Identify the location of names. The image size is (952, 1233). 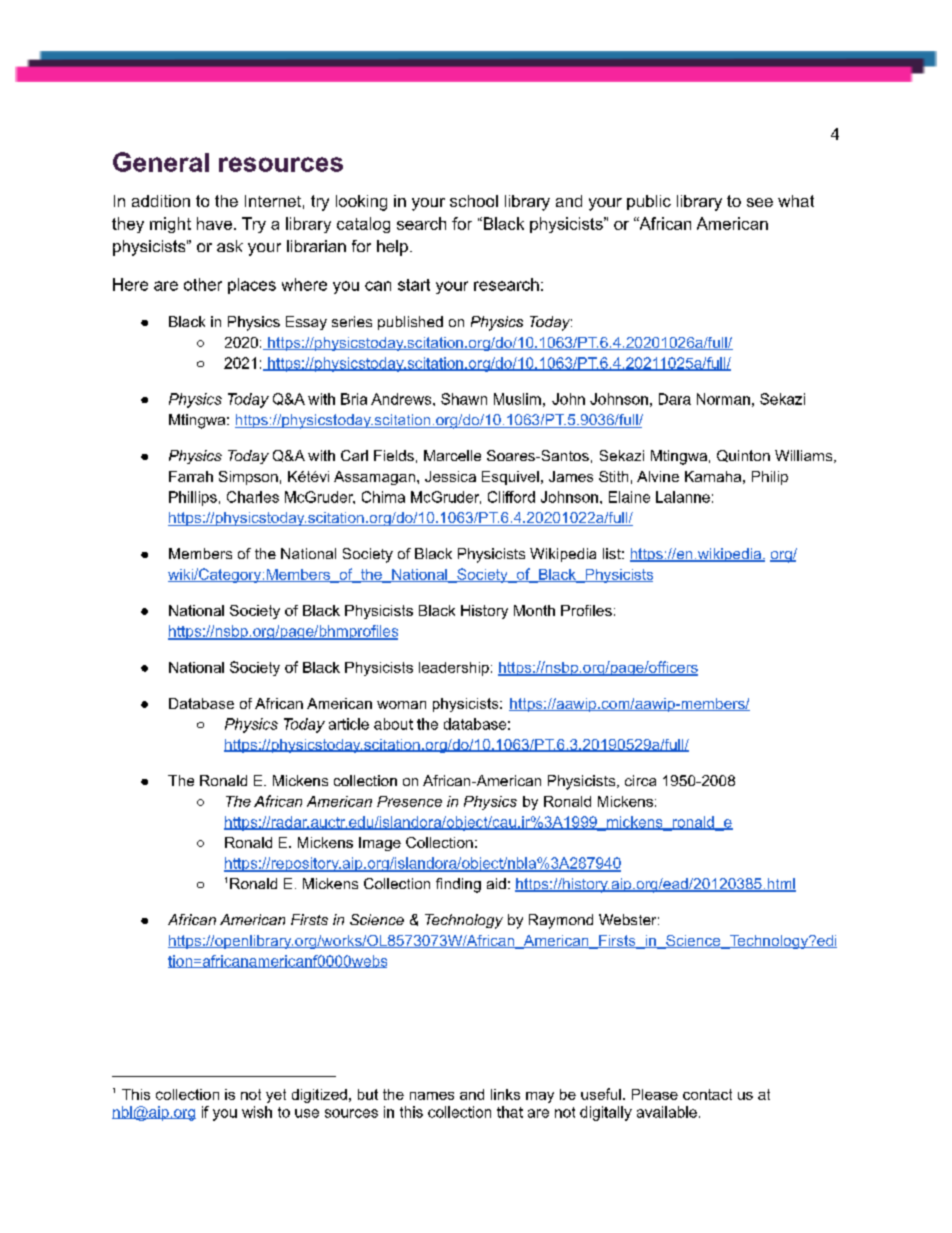
(432, 1096).
